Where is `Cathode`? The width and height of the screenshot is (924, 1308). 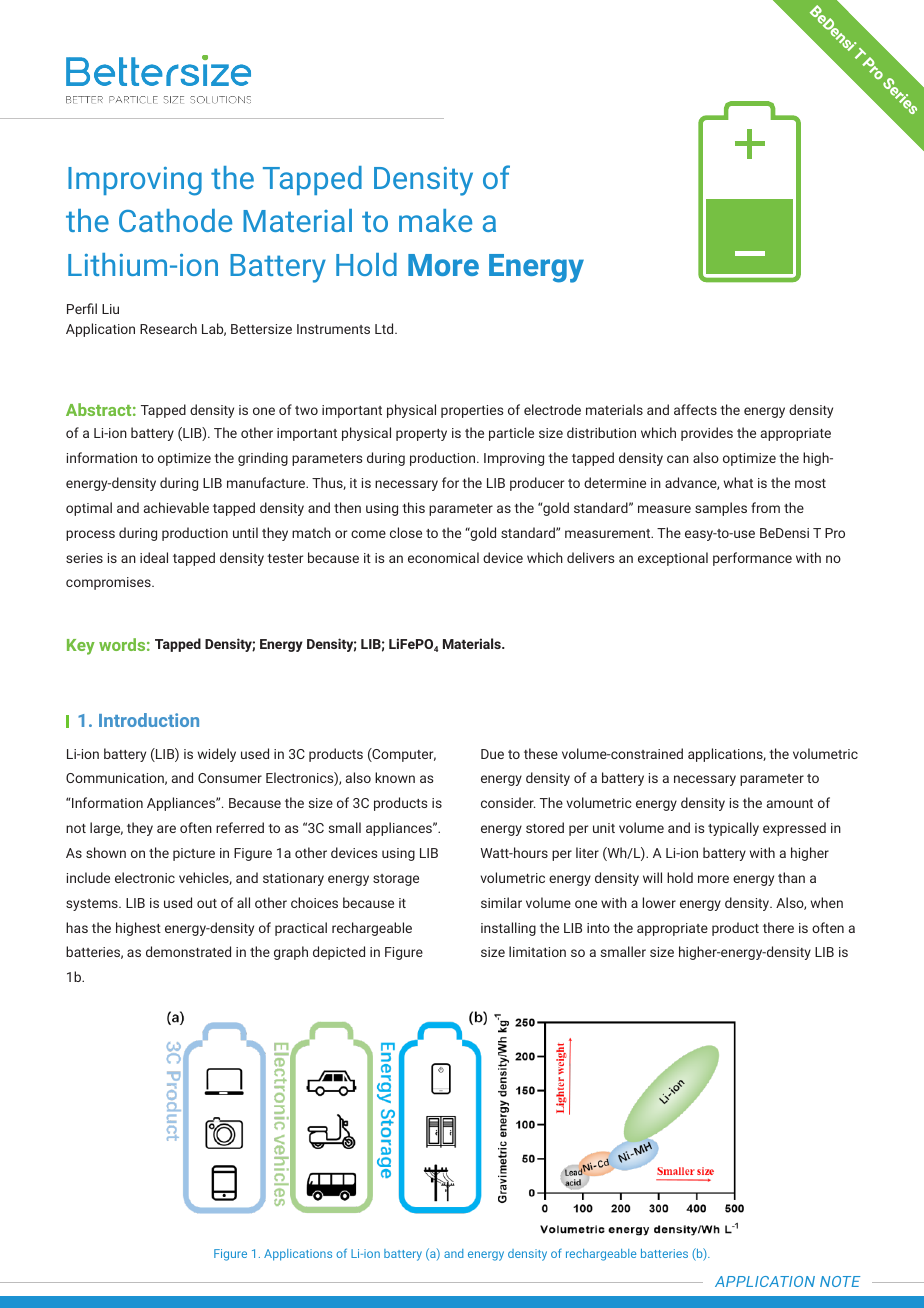
Cathode is located at coordinates (175, 220).
